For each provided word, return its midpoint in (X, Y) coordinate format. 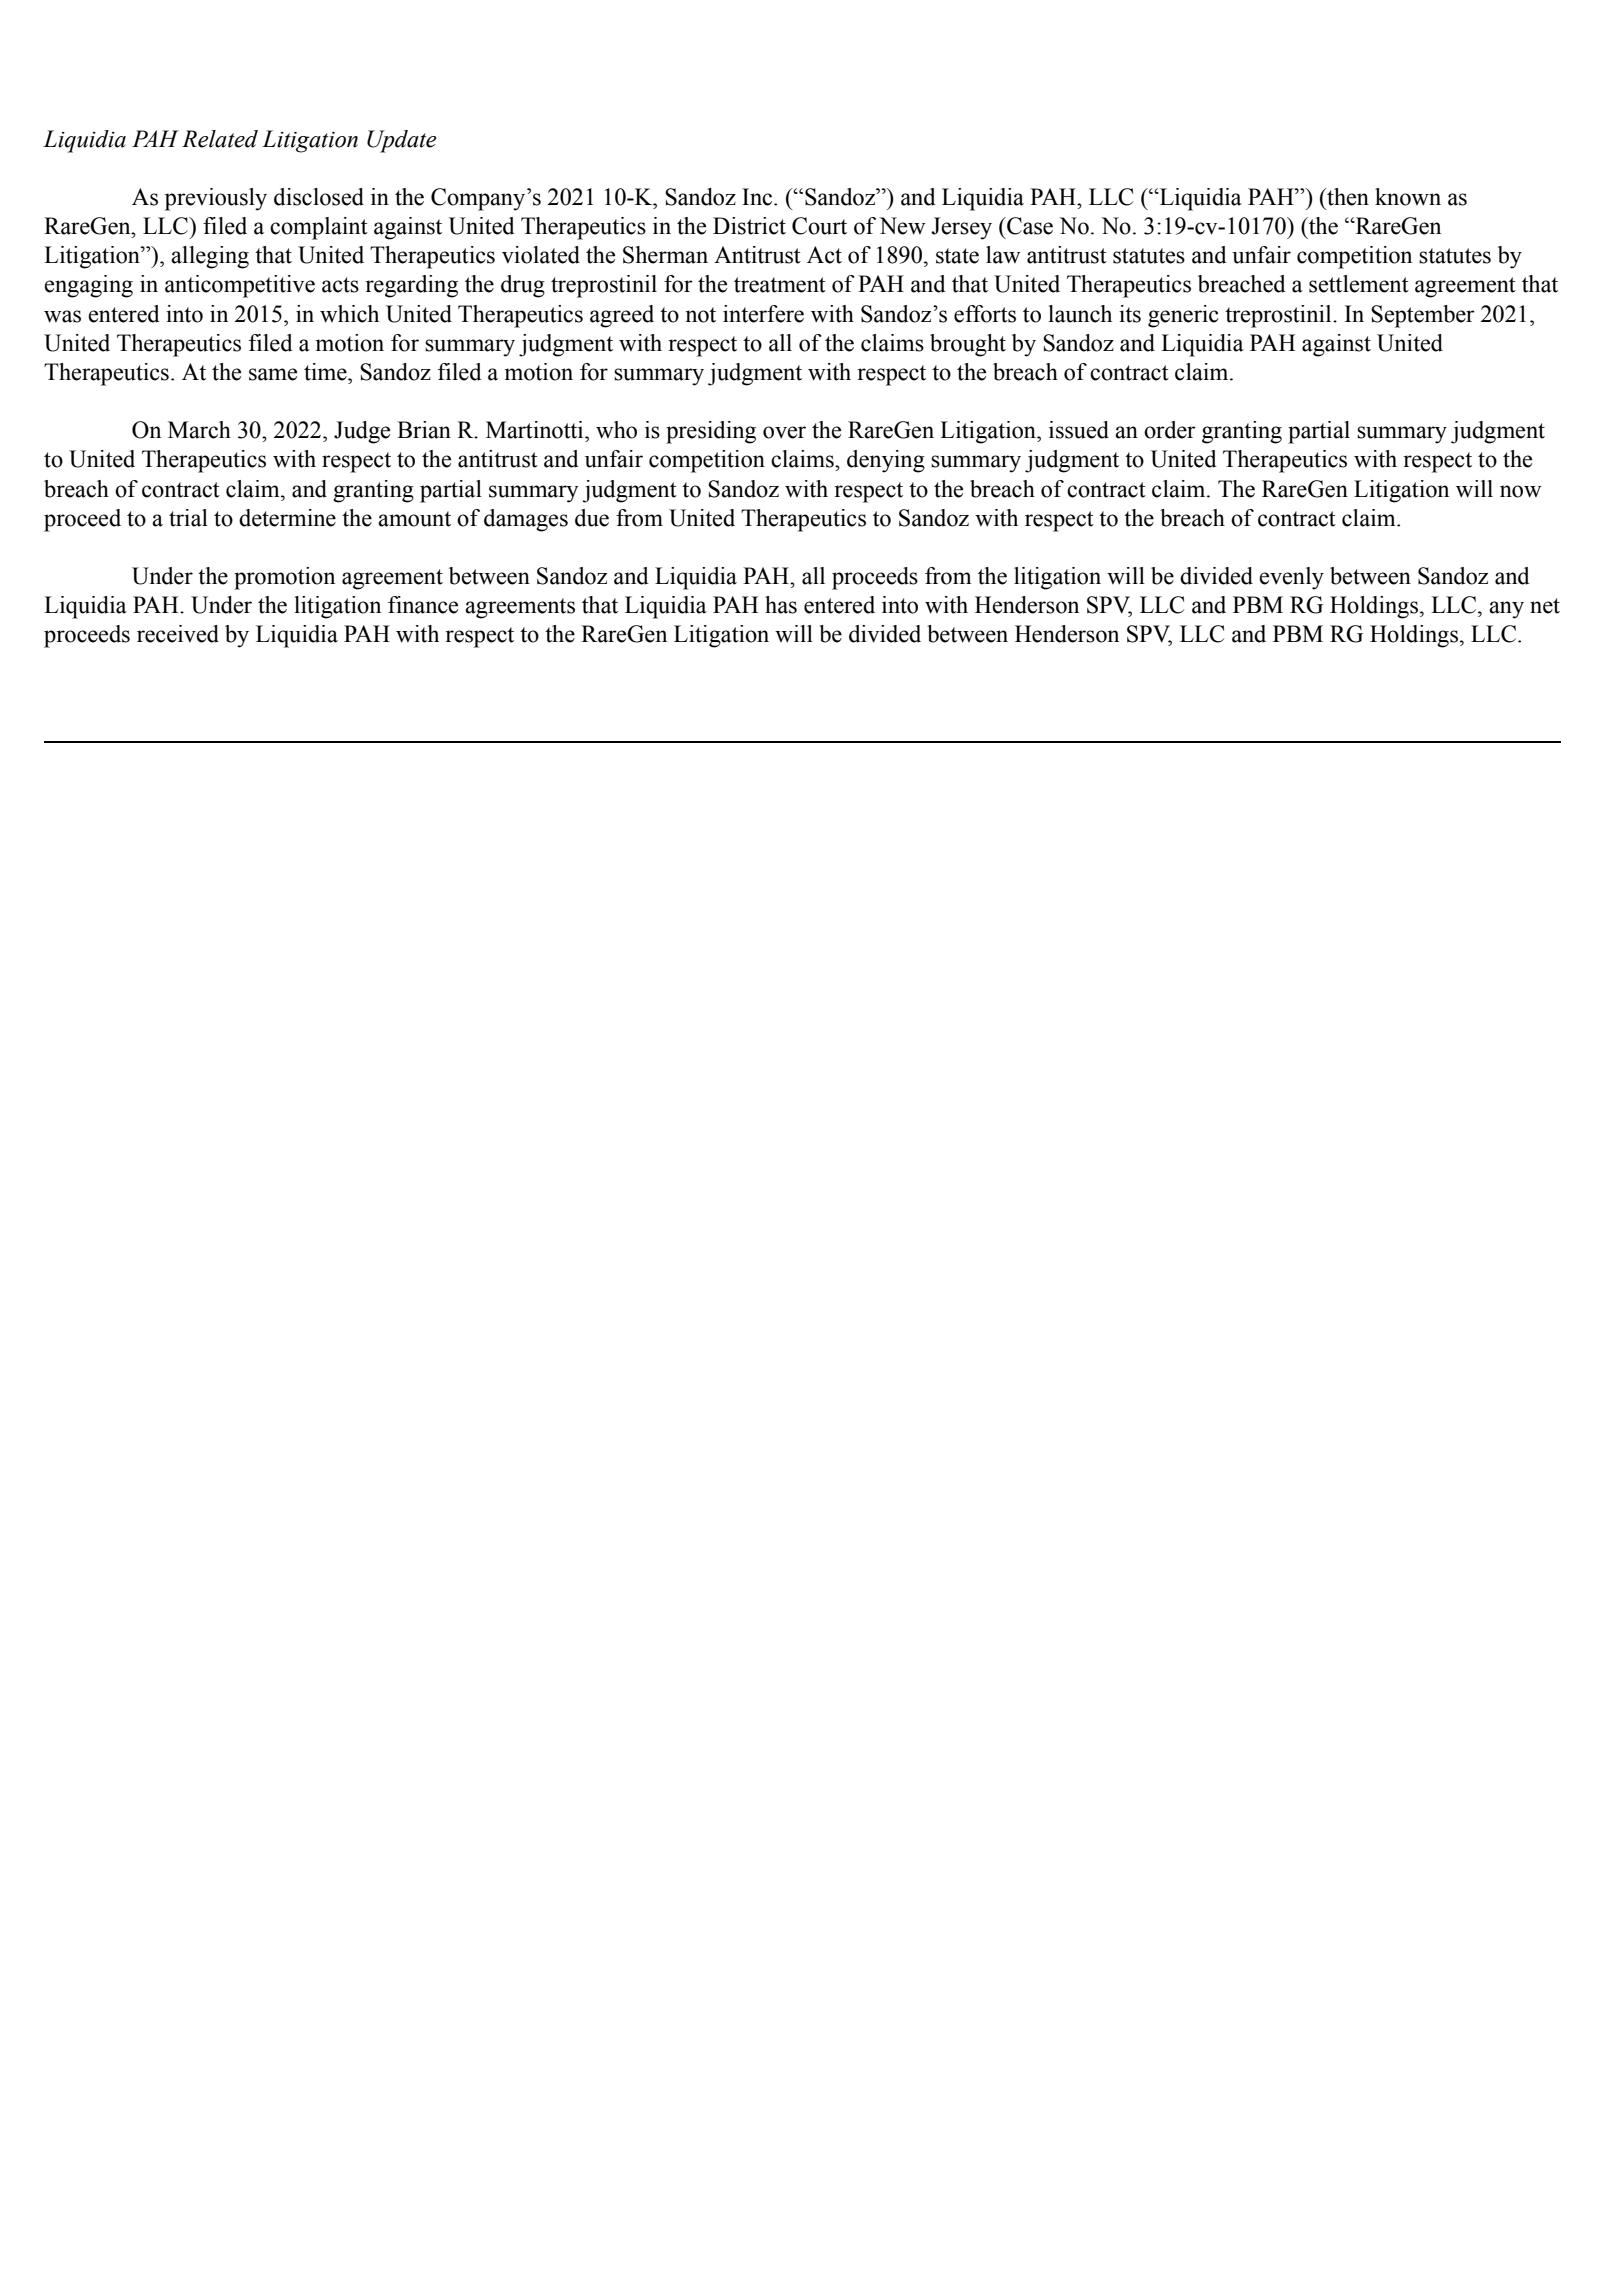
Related (220, 139)
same (273, 374)
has (781, 605)
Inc (758, 197)
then (1347, 197)
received (178, 634)
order (1170, 430)
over (784, 432)
